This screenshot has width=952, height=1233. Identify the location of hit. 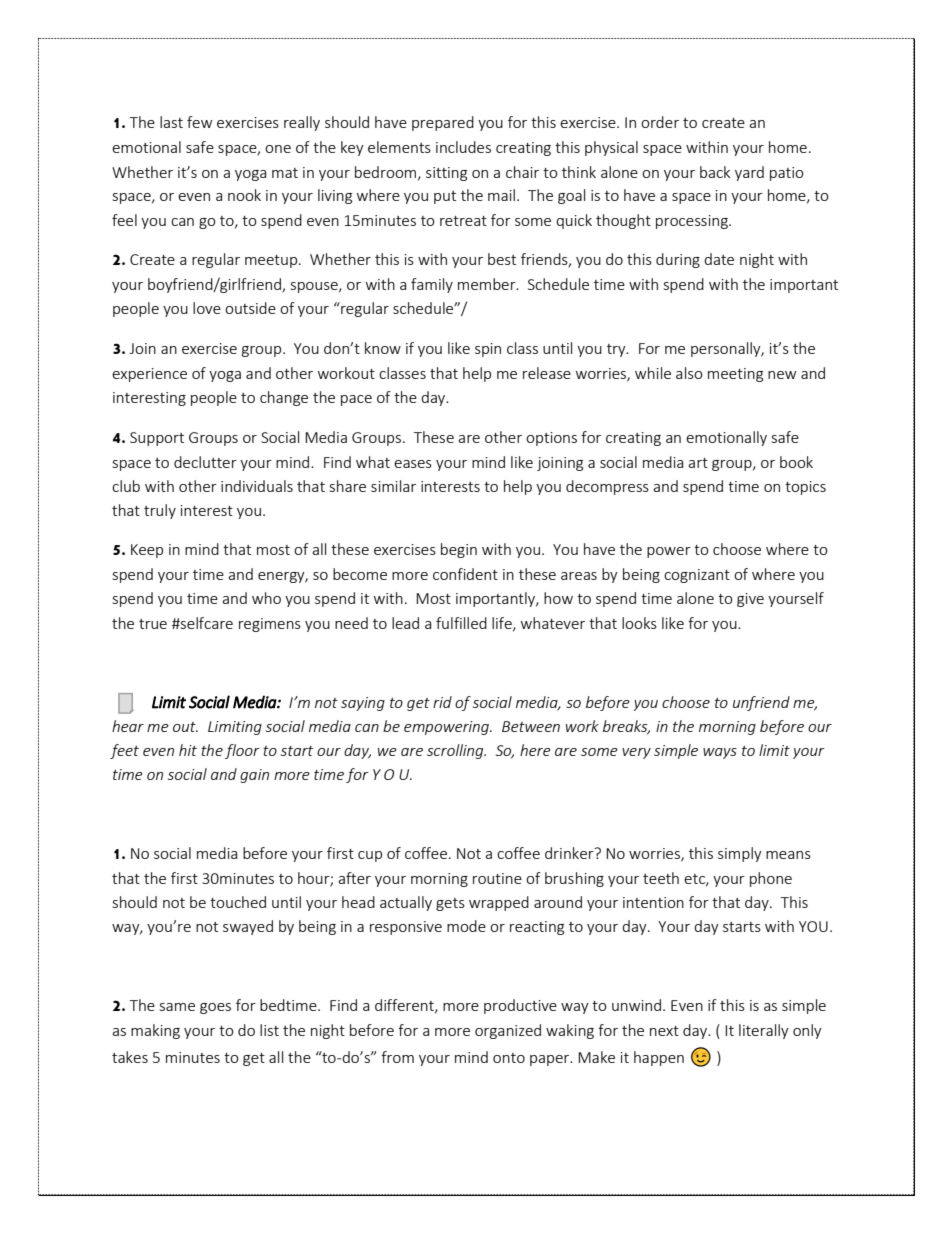
(188, 750).
